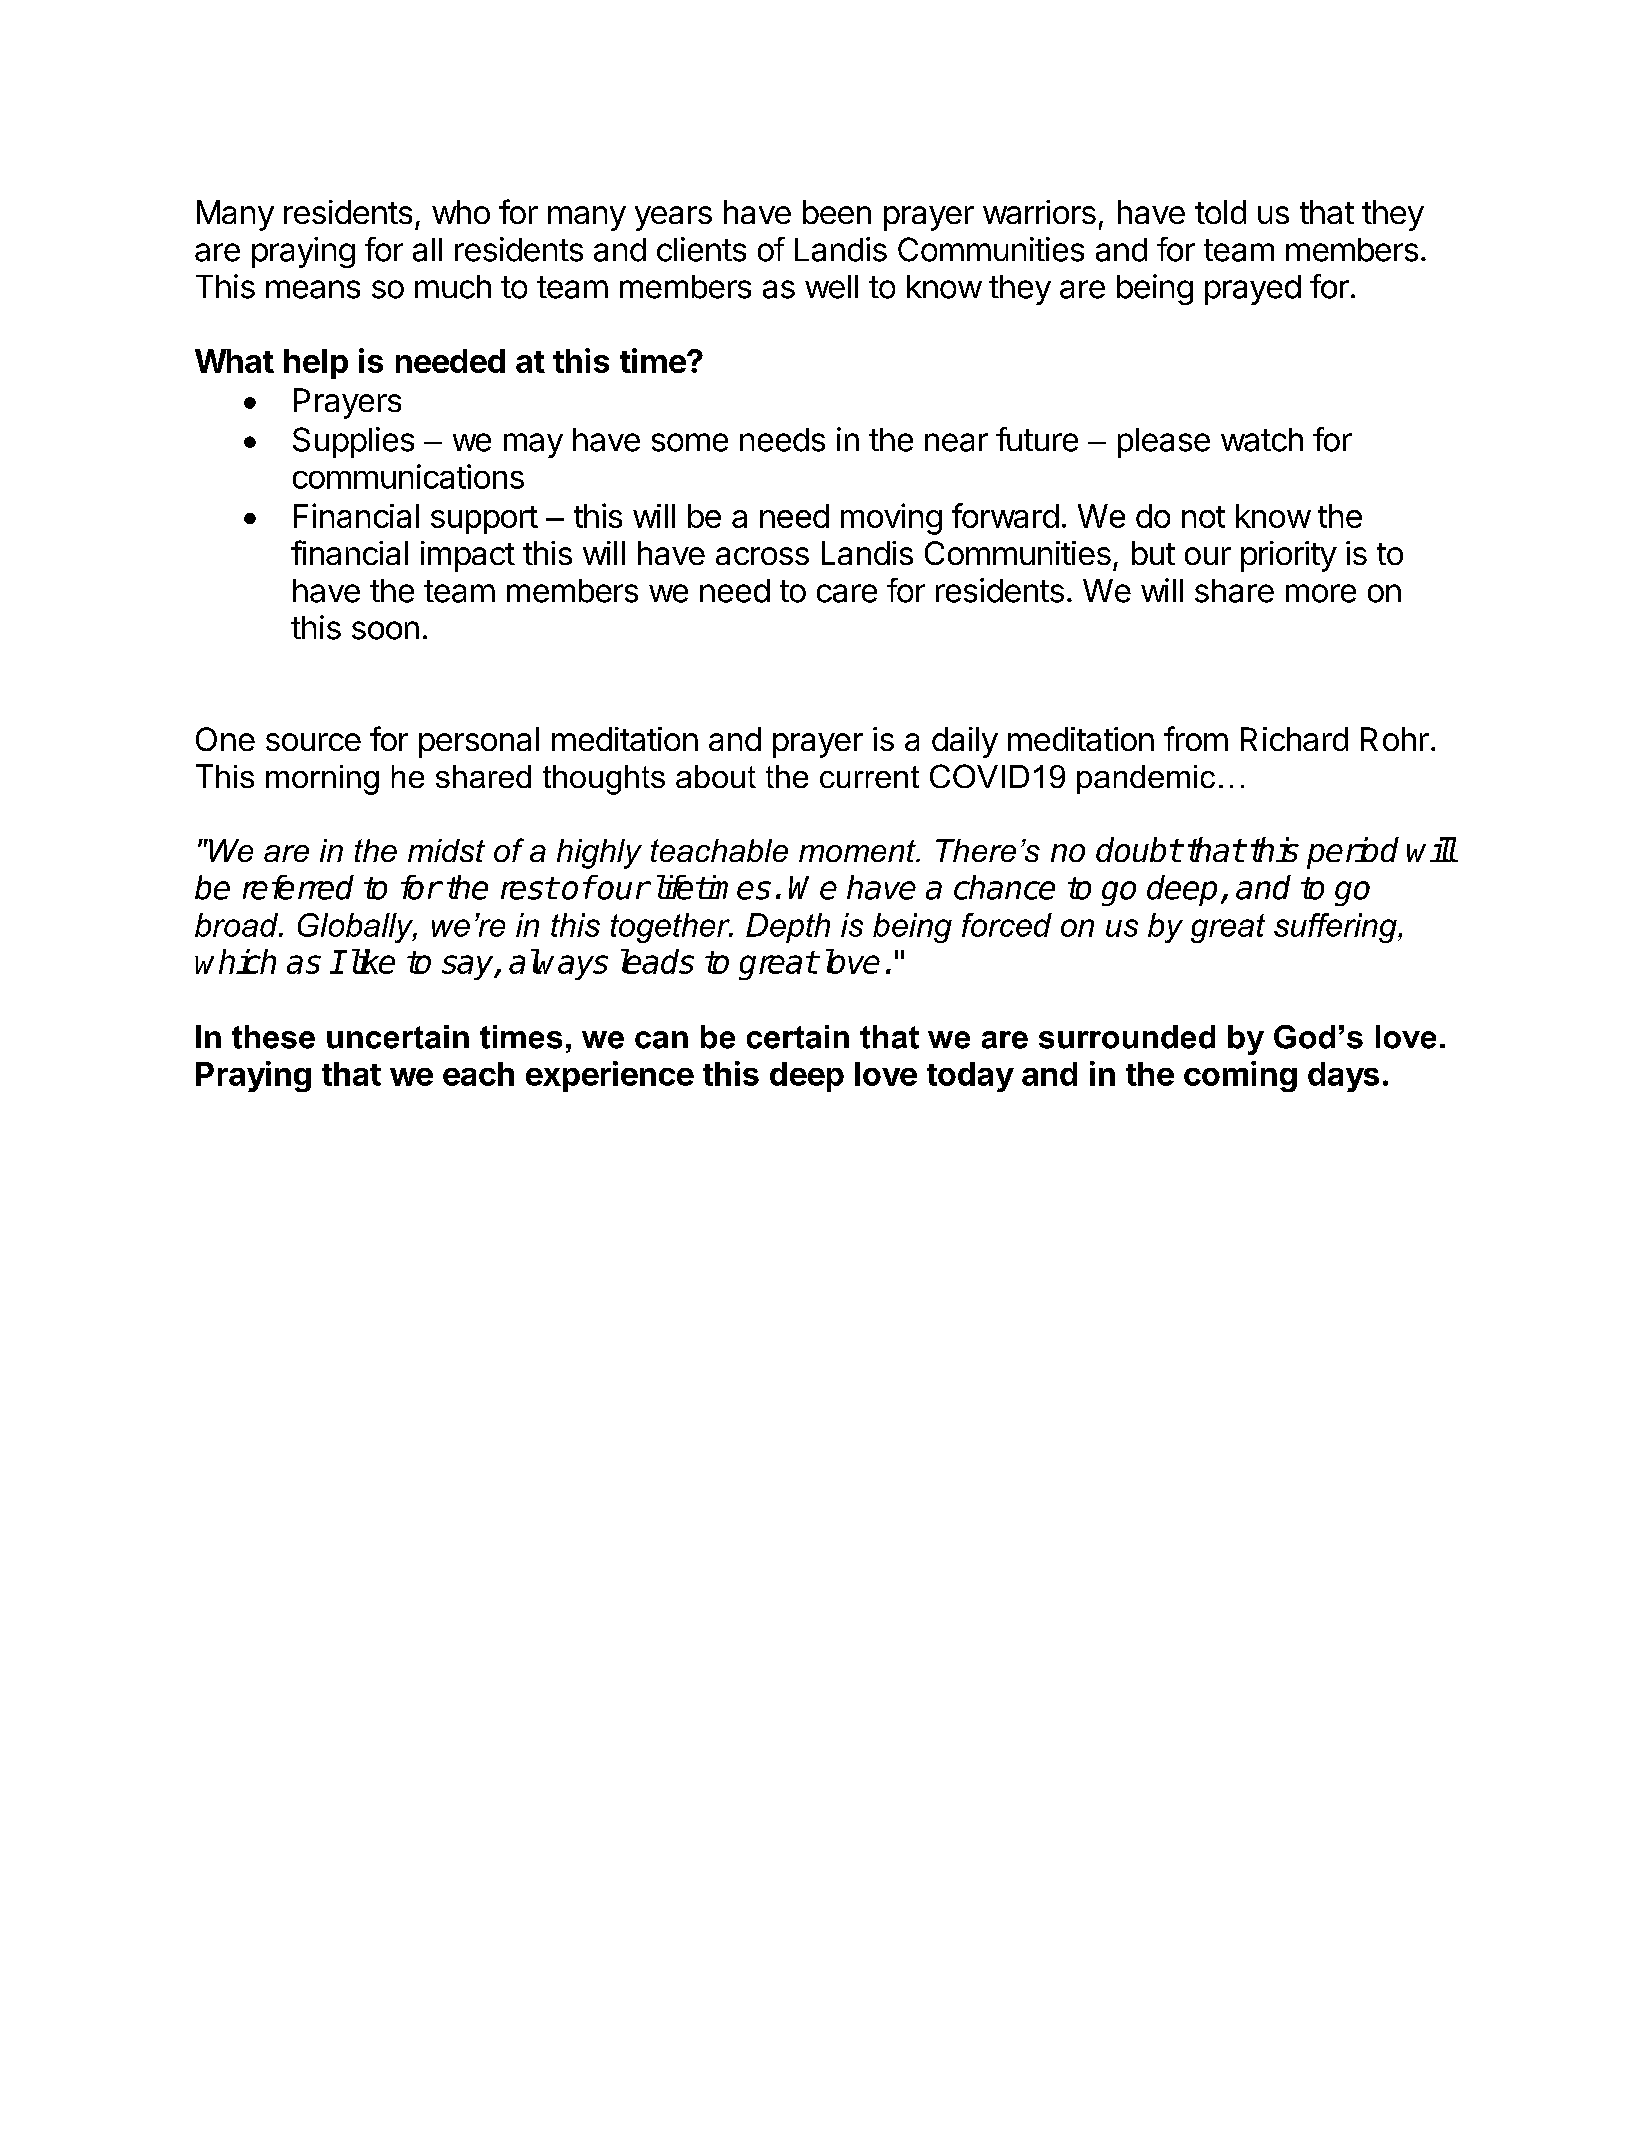  What do you see at coordinates (869, 777) in the screenshot?
I see `current` at bounding box center [869, 777].
